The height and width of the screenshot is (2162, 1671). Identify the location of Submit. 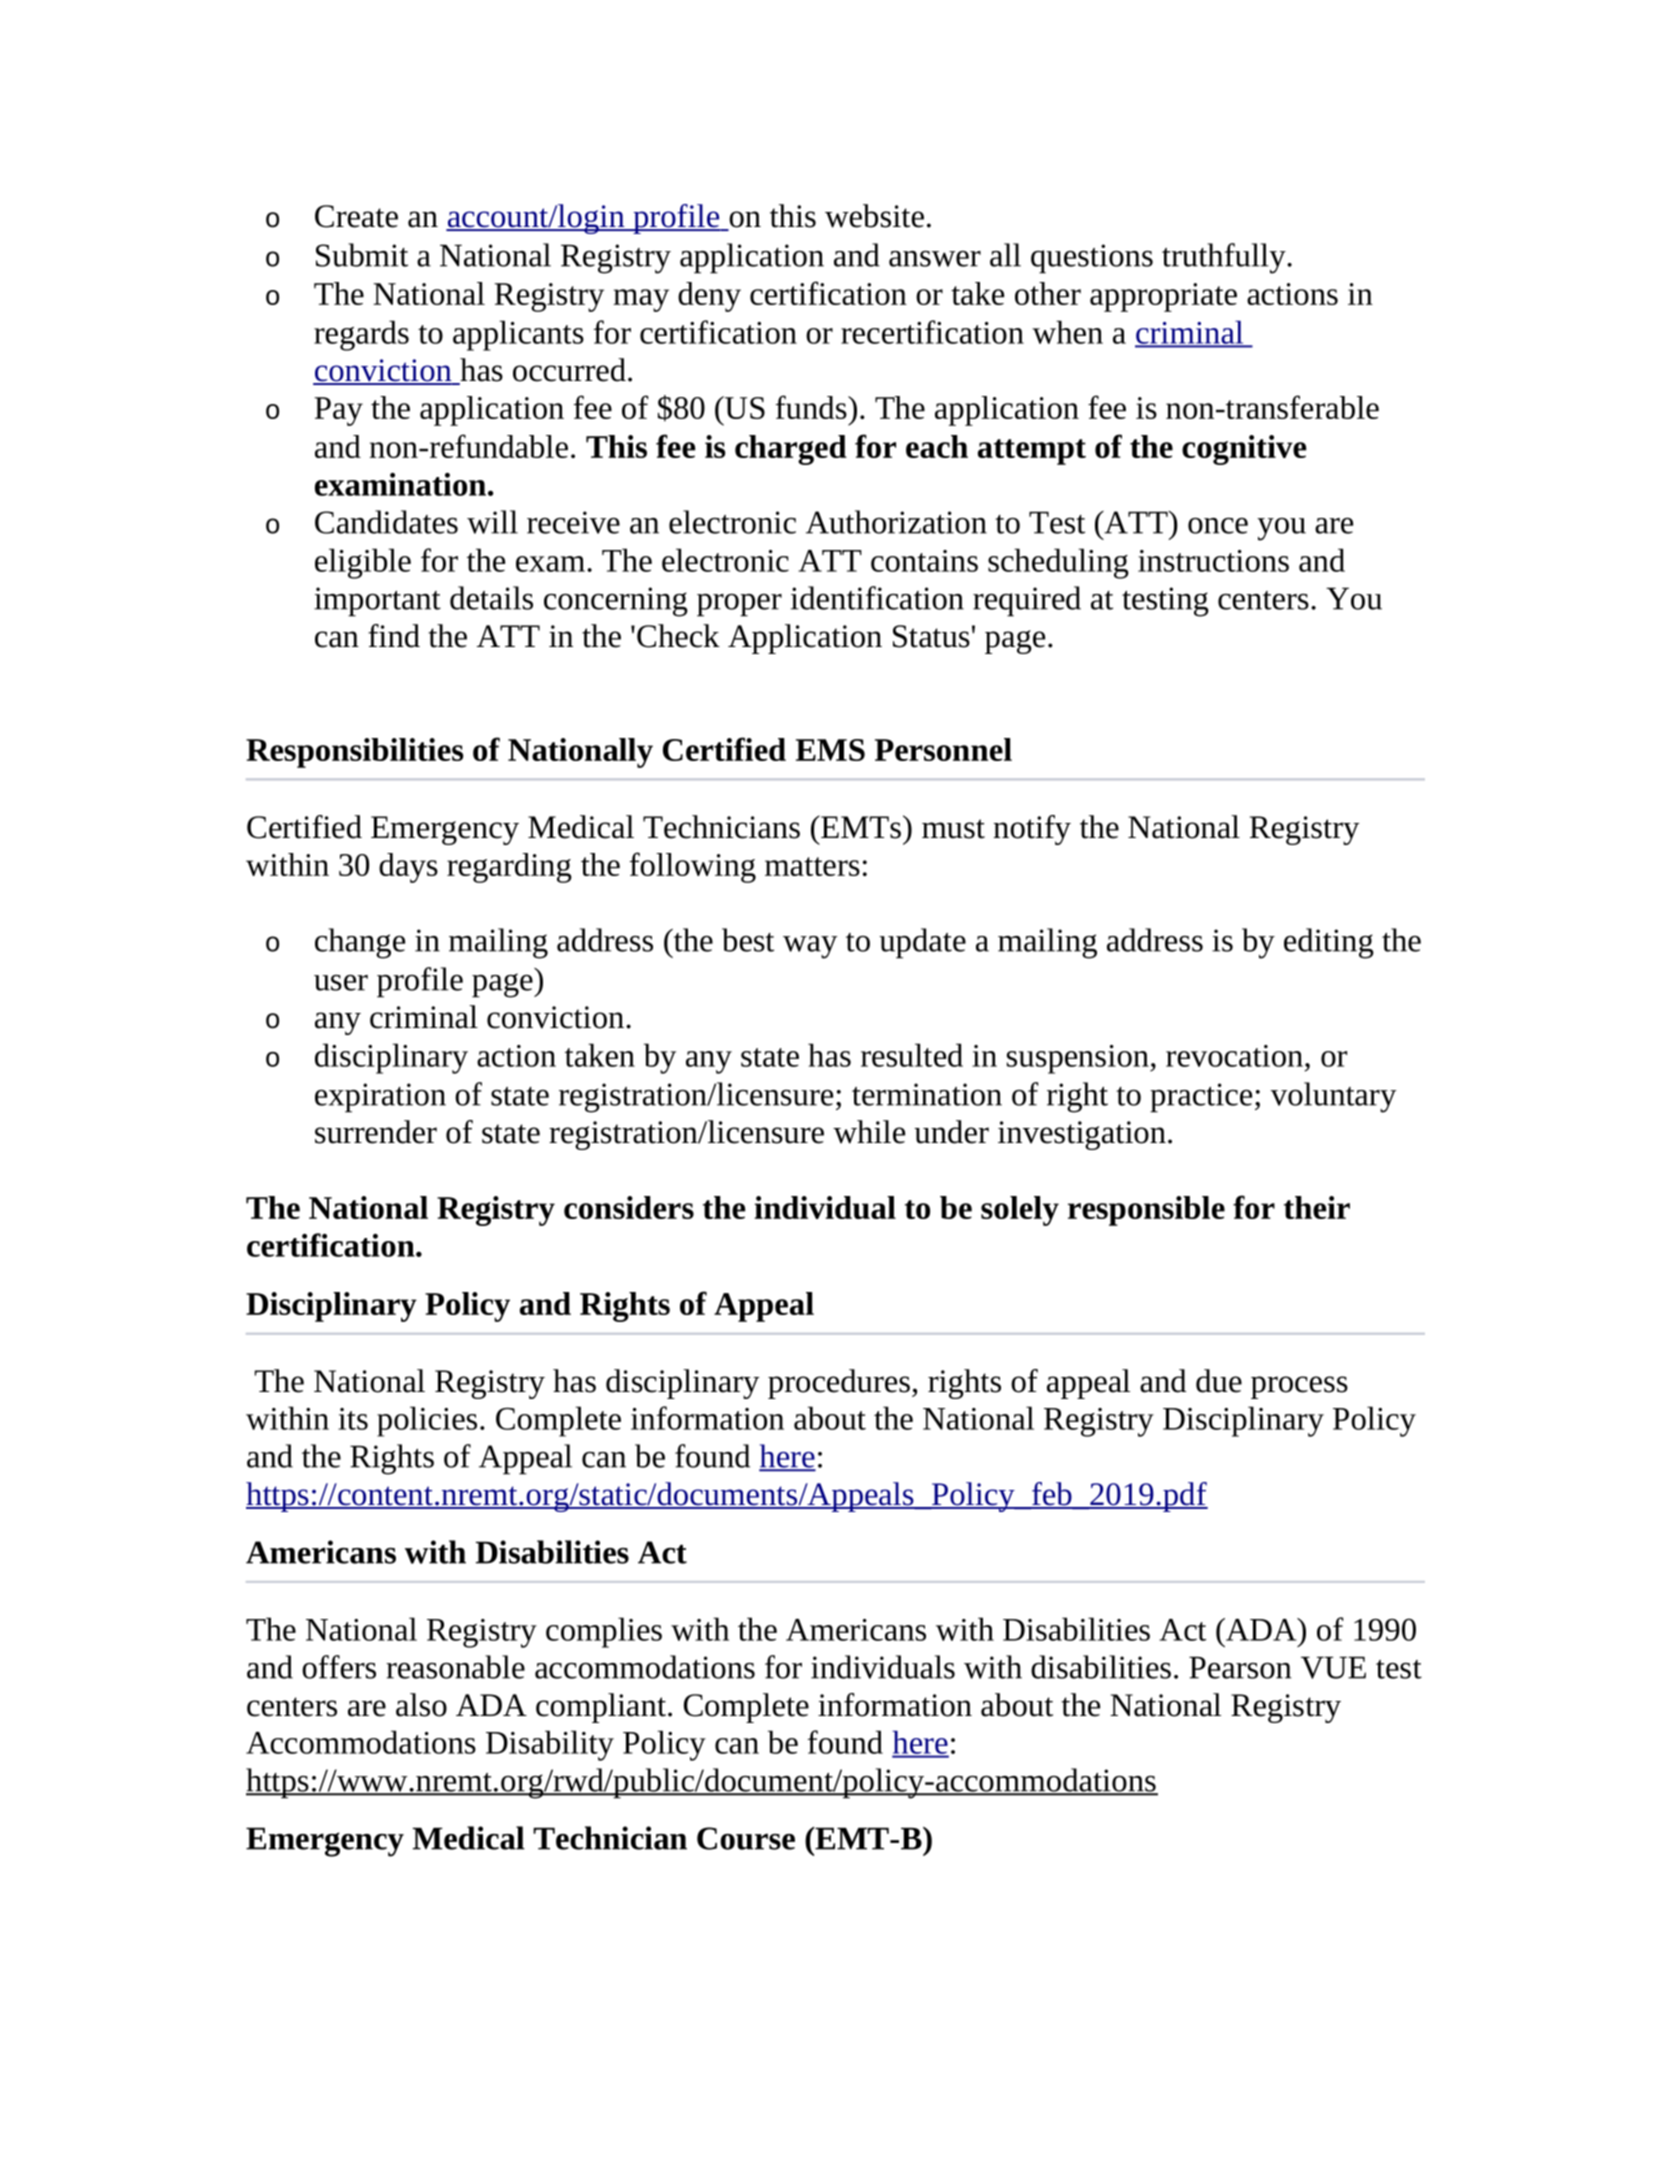
(362, 255).
